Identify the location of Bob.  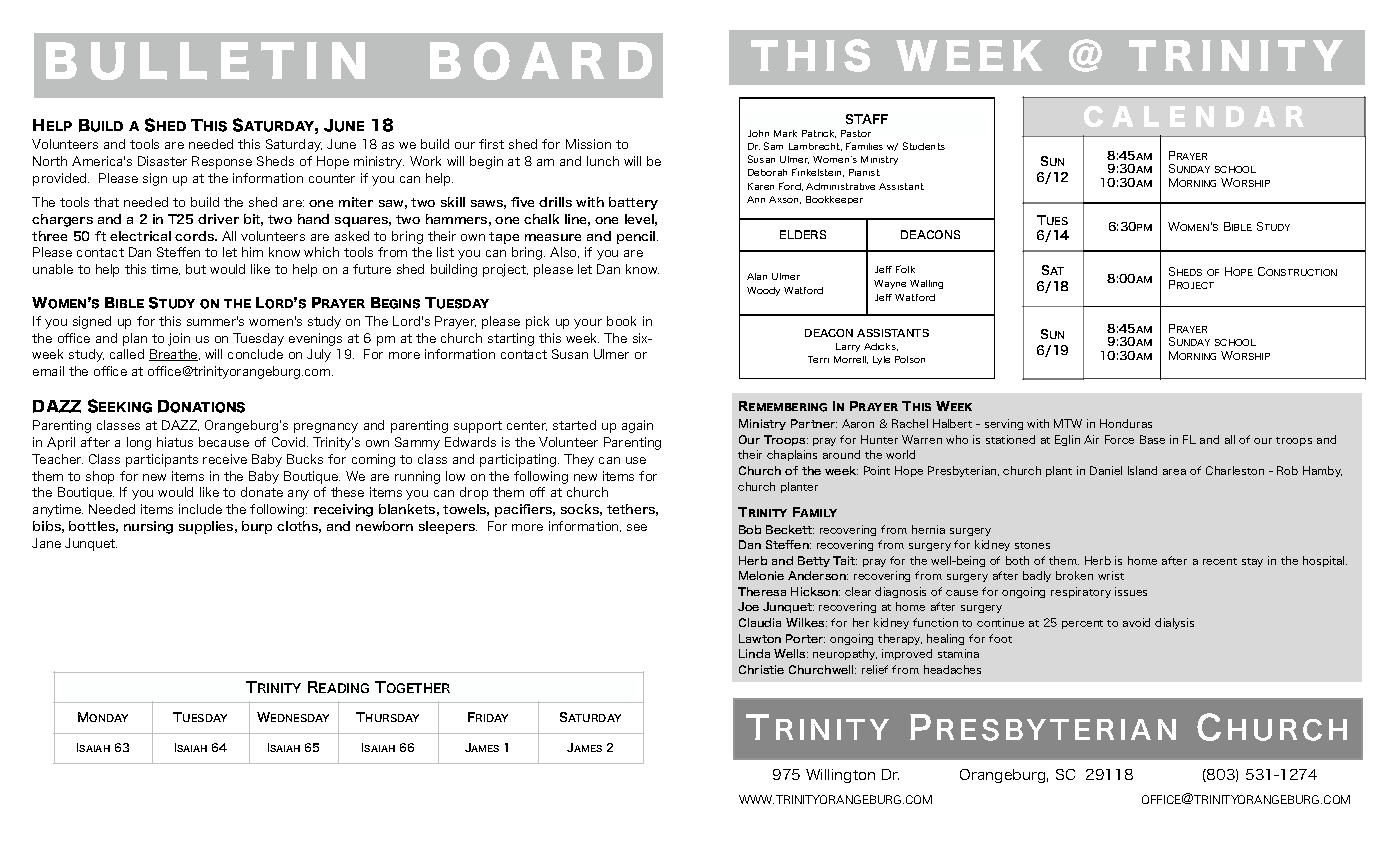
(750, 529).
